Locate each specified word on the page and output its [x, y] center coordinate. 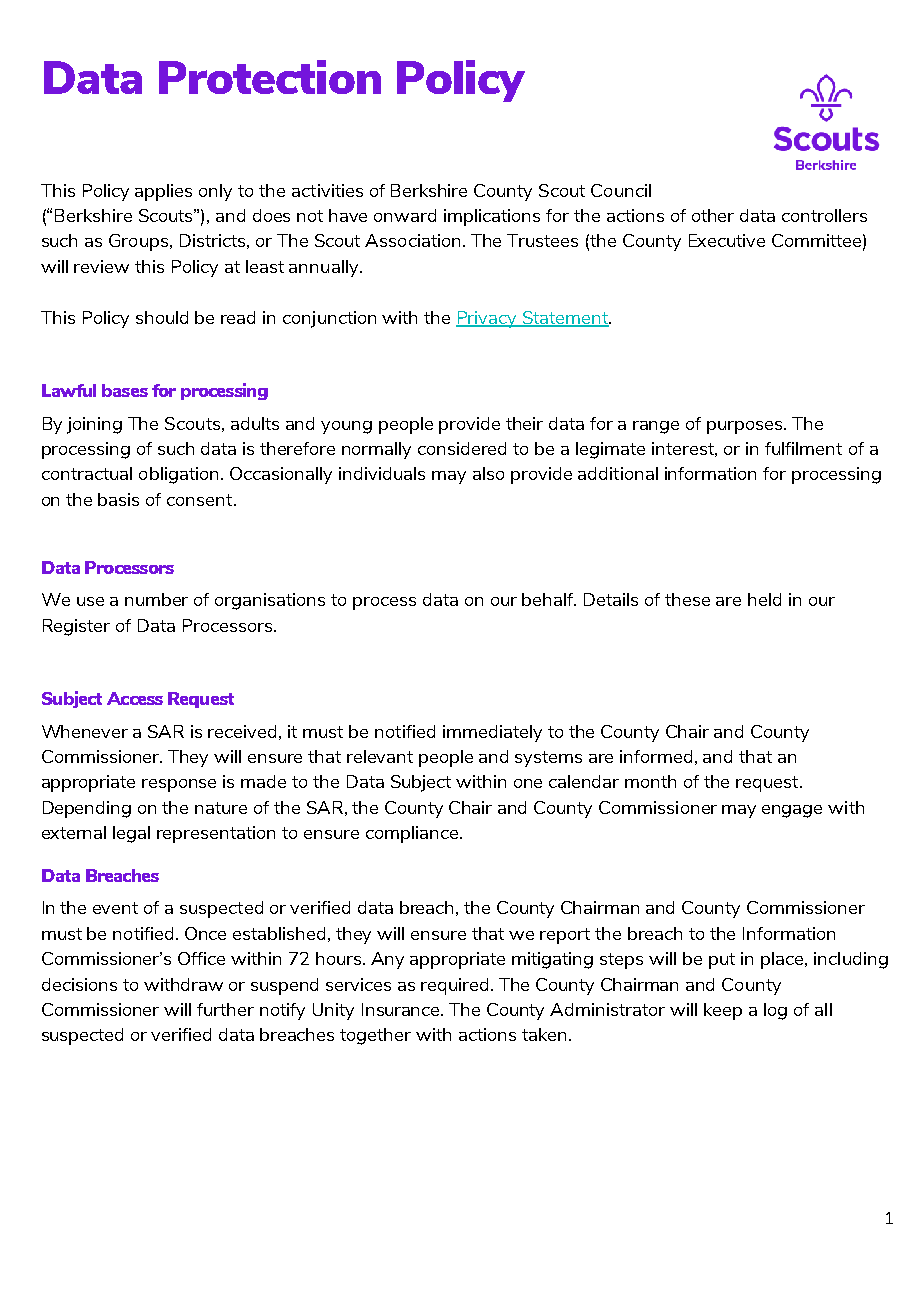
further [225, 1009]
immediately [492, 733]
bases [125, 390]
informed [656, 756]
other [713, 215]
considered [462, 448]
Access [135, 698]
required [456, 986]
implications [492, 217]
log [775, 1011]
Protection [270, 77]
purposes [746, 427]
